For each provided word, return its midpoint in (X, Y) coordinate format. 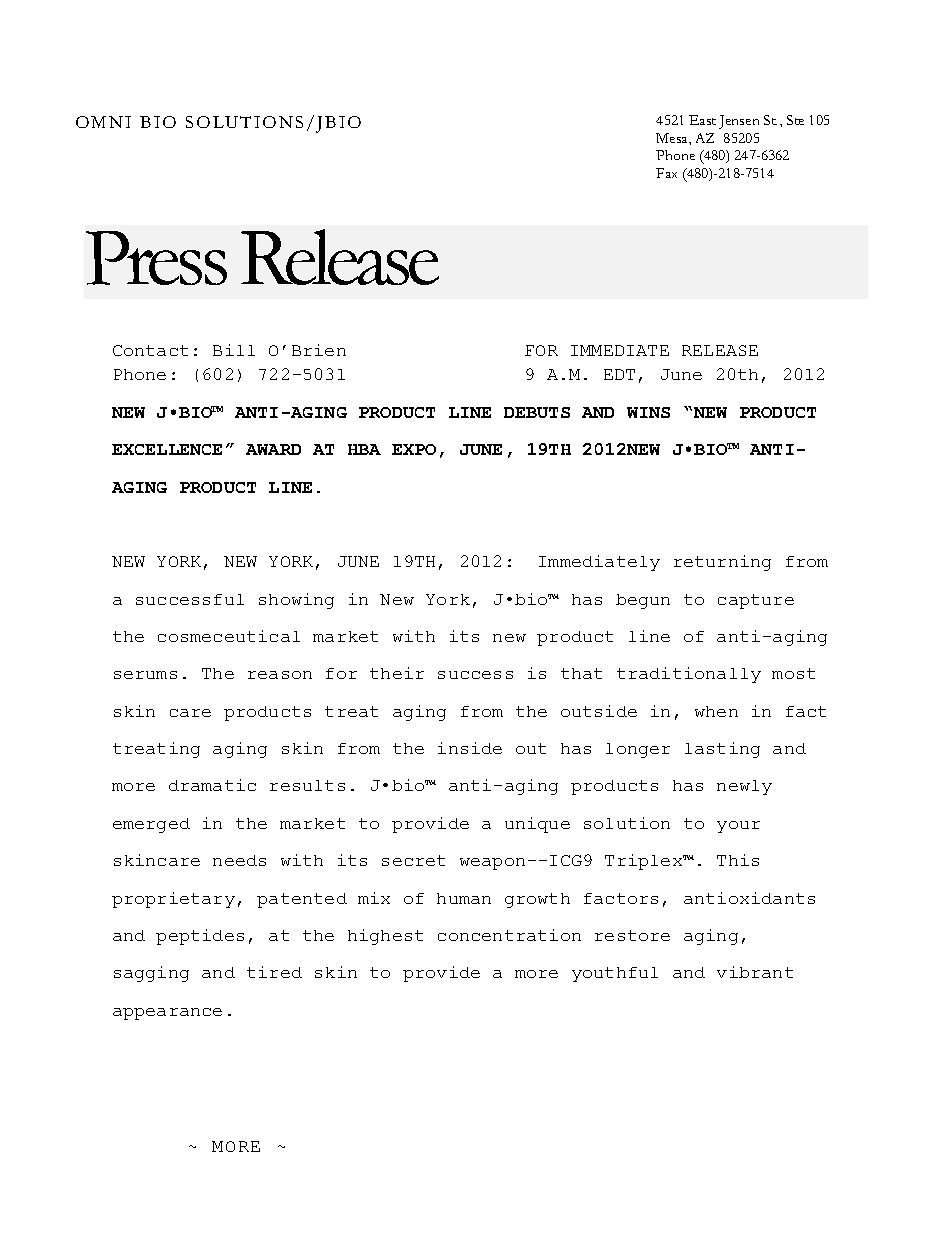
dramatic (212, 785)
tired (274, 972)
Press (156, 258)
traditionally (689, 675)
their (397, 673)
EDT (619, 374)
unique (537, 825)
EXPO (414, 449)
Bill (234, 350)
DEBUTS (537, 412)
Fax (666, 173)
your (738, 827)
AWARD (273, 449)
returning (722, 563)
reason (280, 675)
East (702, 120)
